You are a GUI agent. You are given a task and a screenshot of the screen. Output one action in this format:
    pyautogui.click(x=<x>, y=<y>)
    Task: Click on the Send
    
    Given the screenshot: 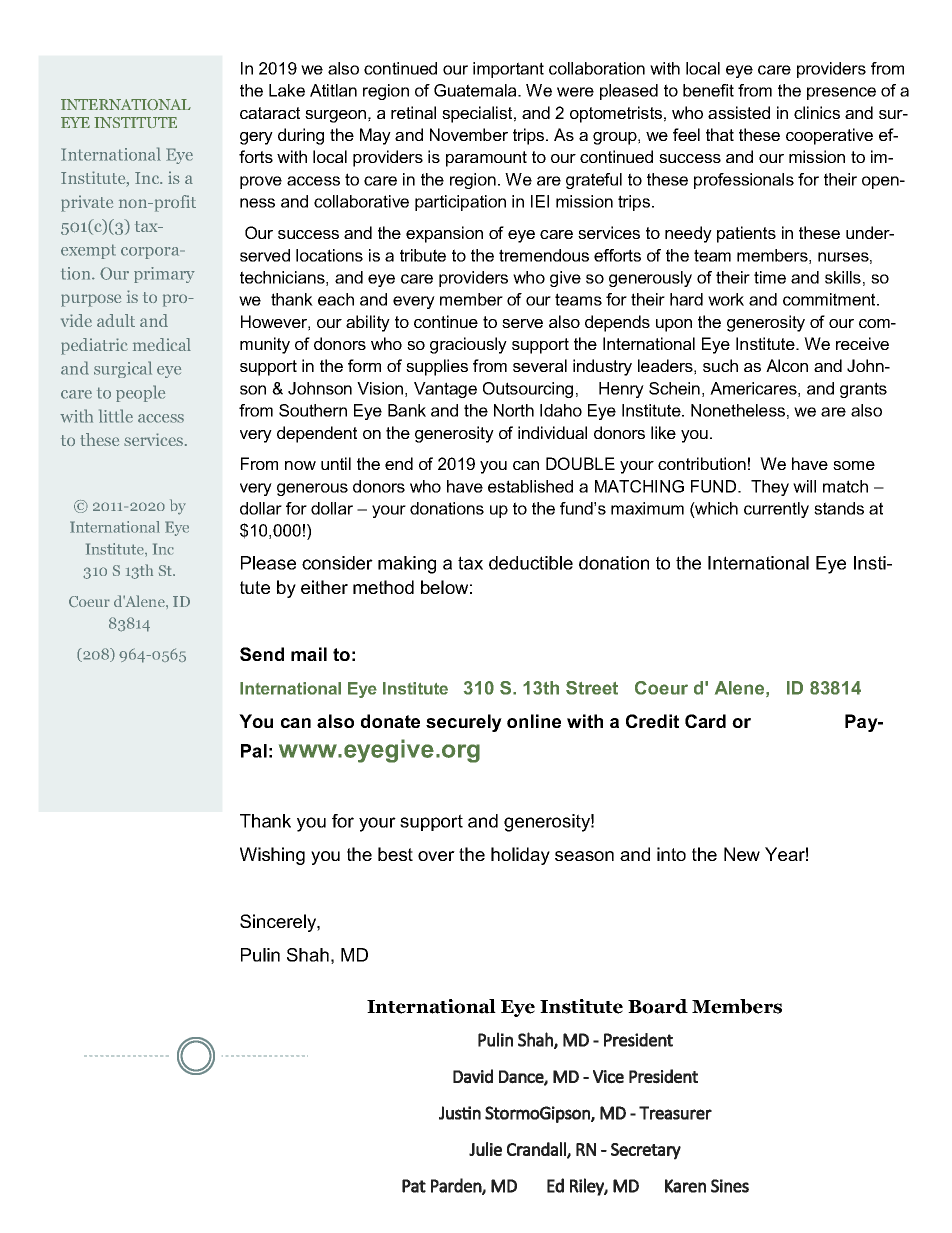 What is the action you would take?
    pyautogui.click(x=262, y=654)
